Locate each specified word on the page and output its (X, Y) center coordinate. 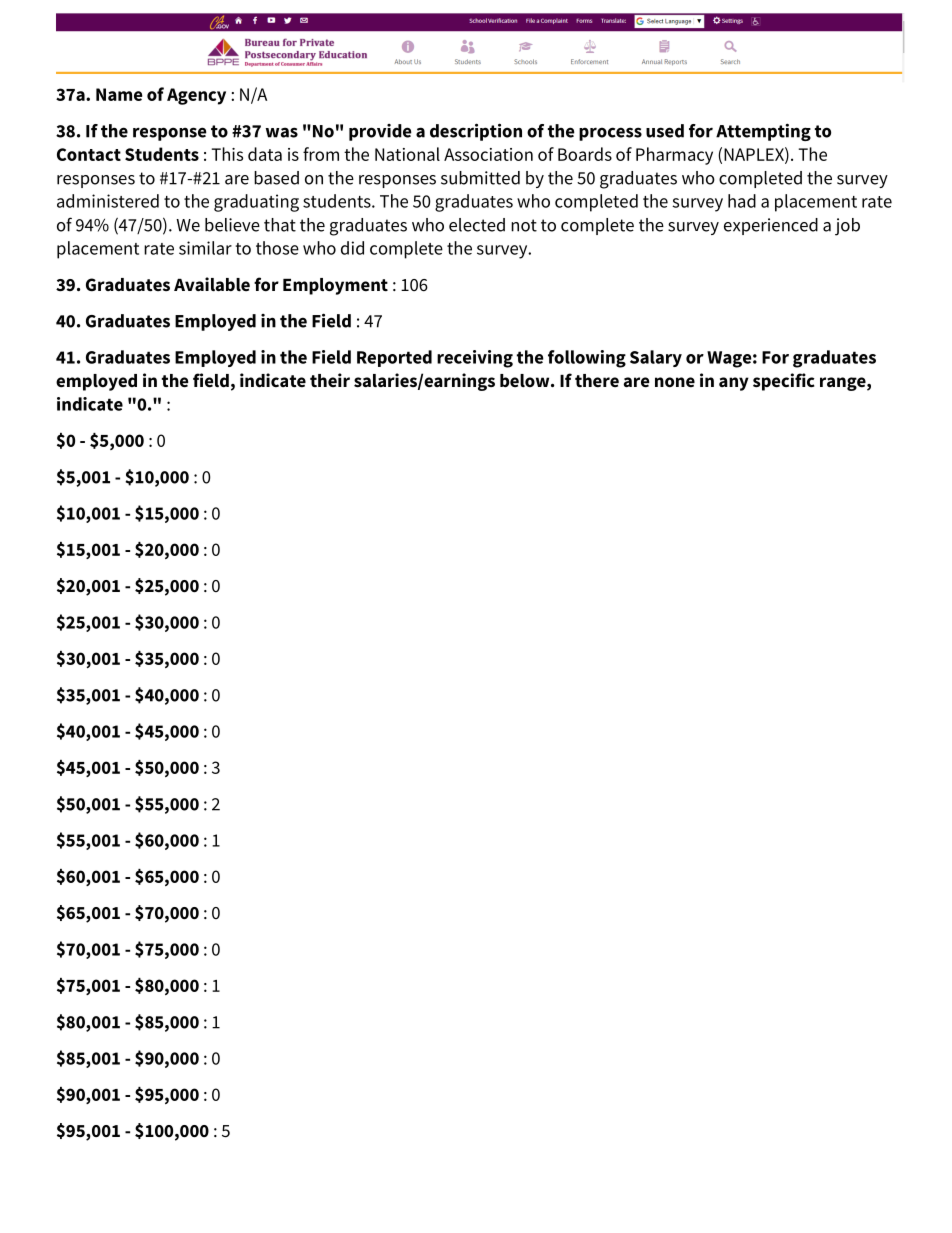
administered (108, 201)
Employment (335, 286)
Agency (196, 96)
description (476, 132)
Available (212, 284)
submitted (480, 178)
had (742, 201)
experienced (771, 226)
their (330, 380)
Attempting (763, 132)
